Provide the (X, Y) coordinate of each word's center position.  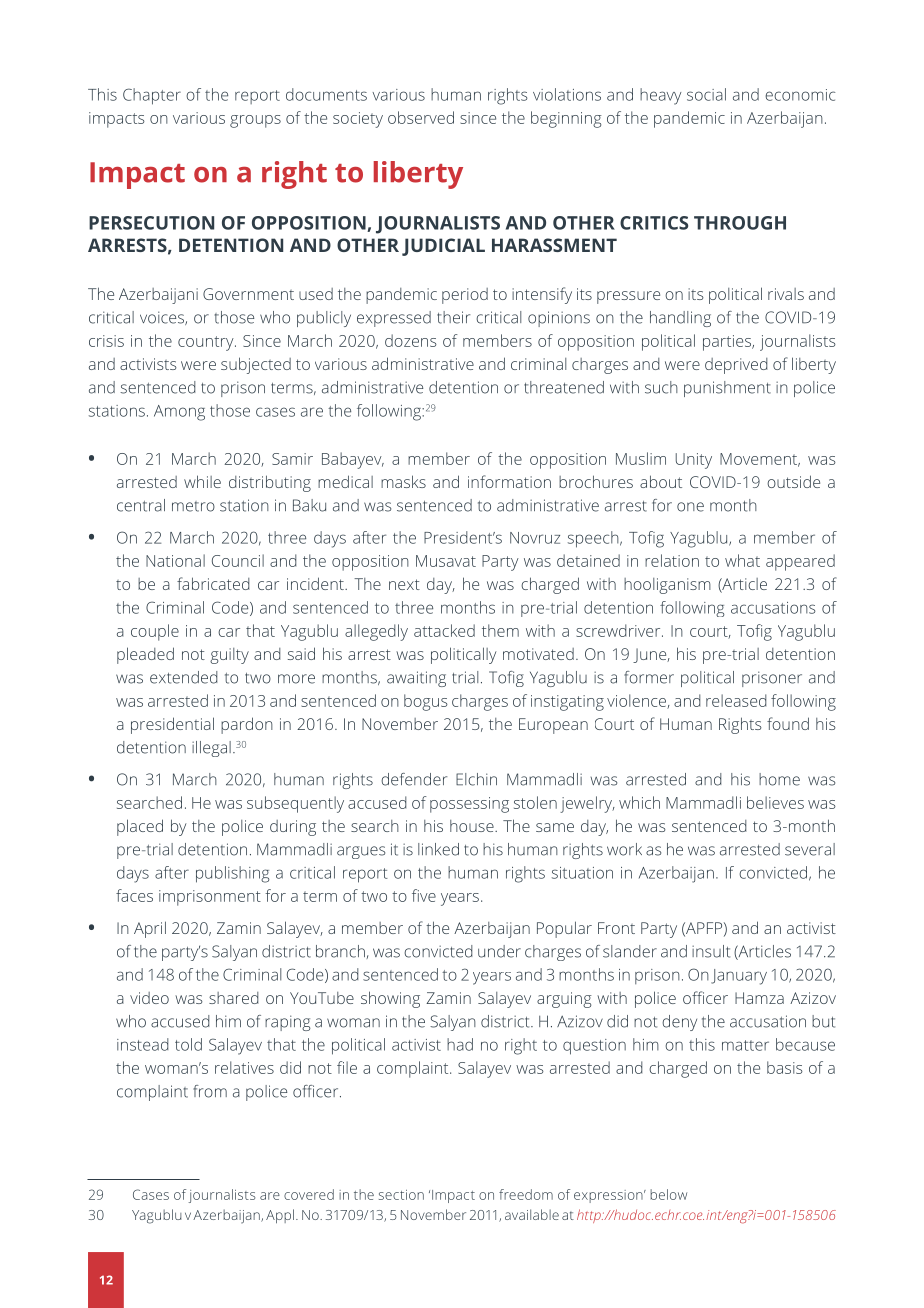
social (706, 94)
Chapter (152, 96)
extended (184, 677)
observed (421, 117)
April (150, 929)
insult (711, 951)
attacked (444, 630)
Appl (280, 1216)
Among (179, 413)
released (736, 700)
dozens (411, 340)
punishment (727, 389)
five (424, 895)
